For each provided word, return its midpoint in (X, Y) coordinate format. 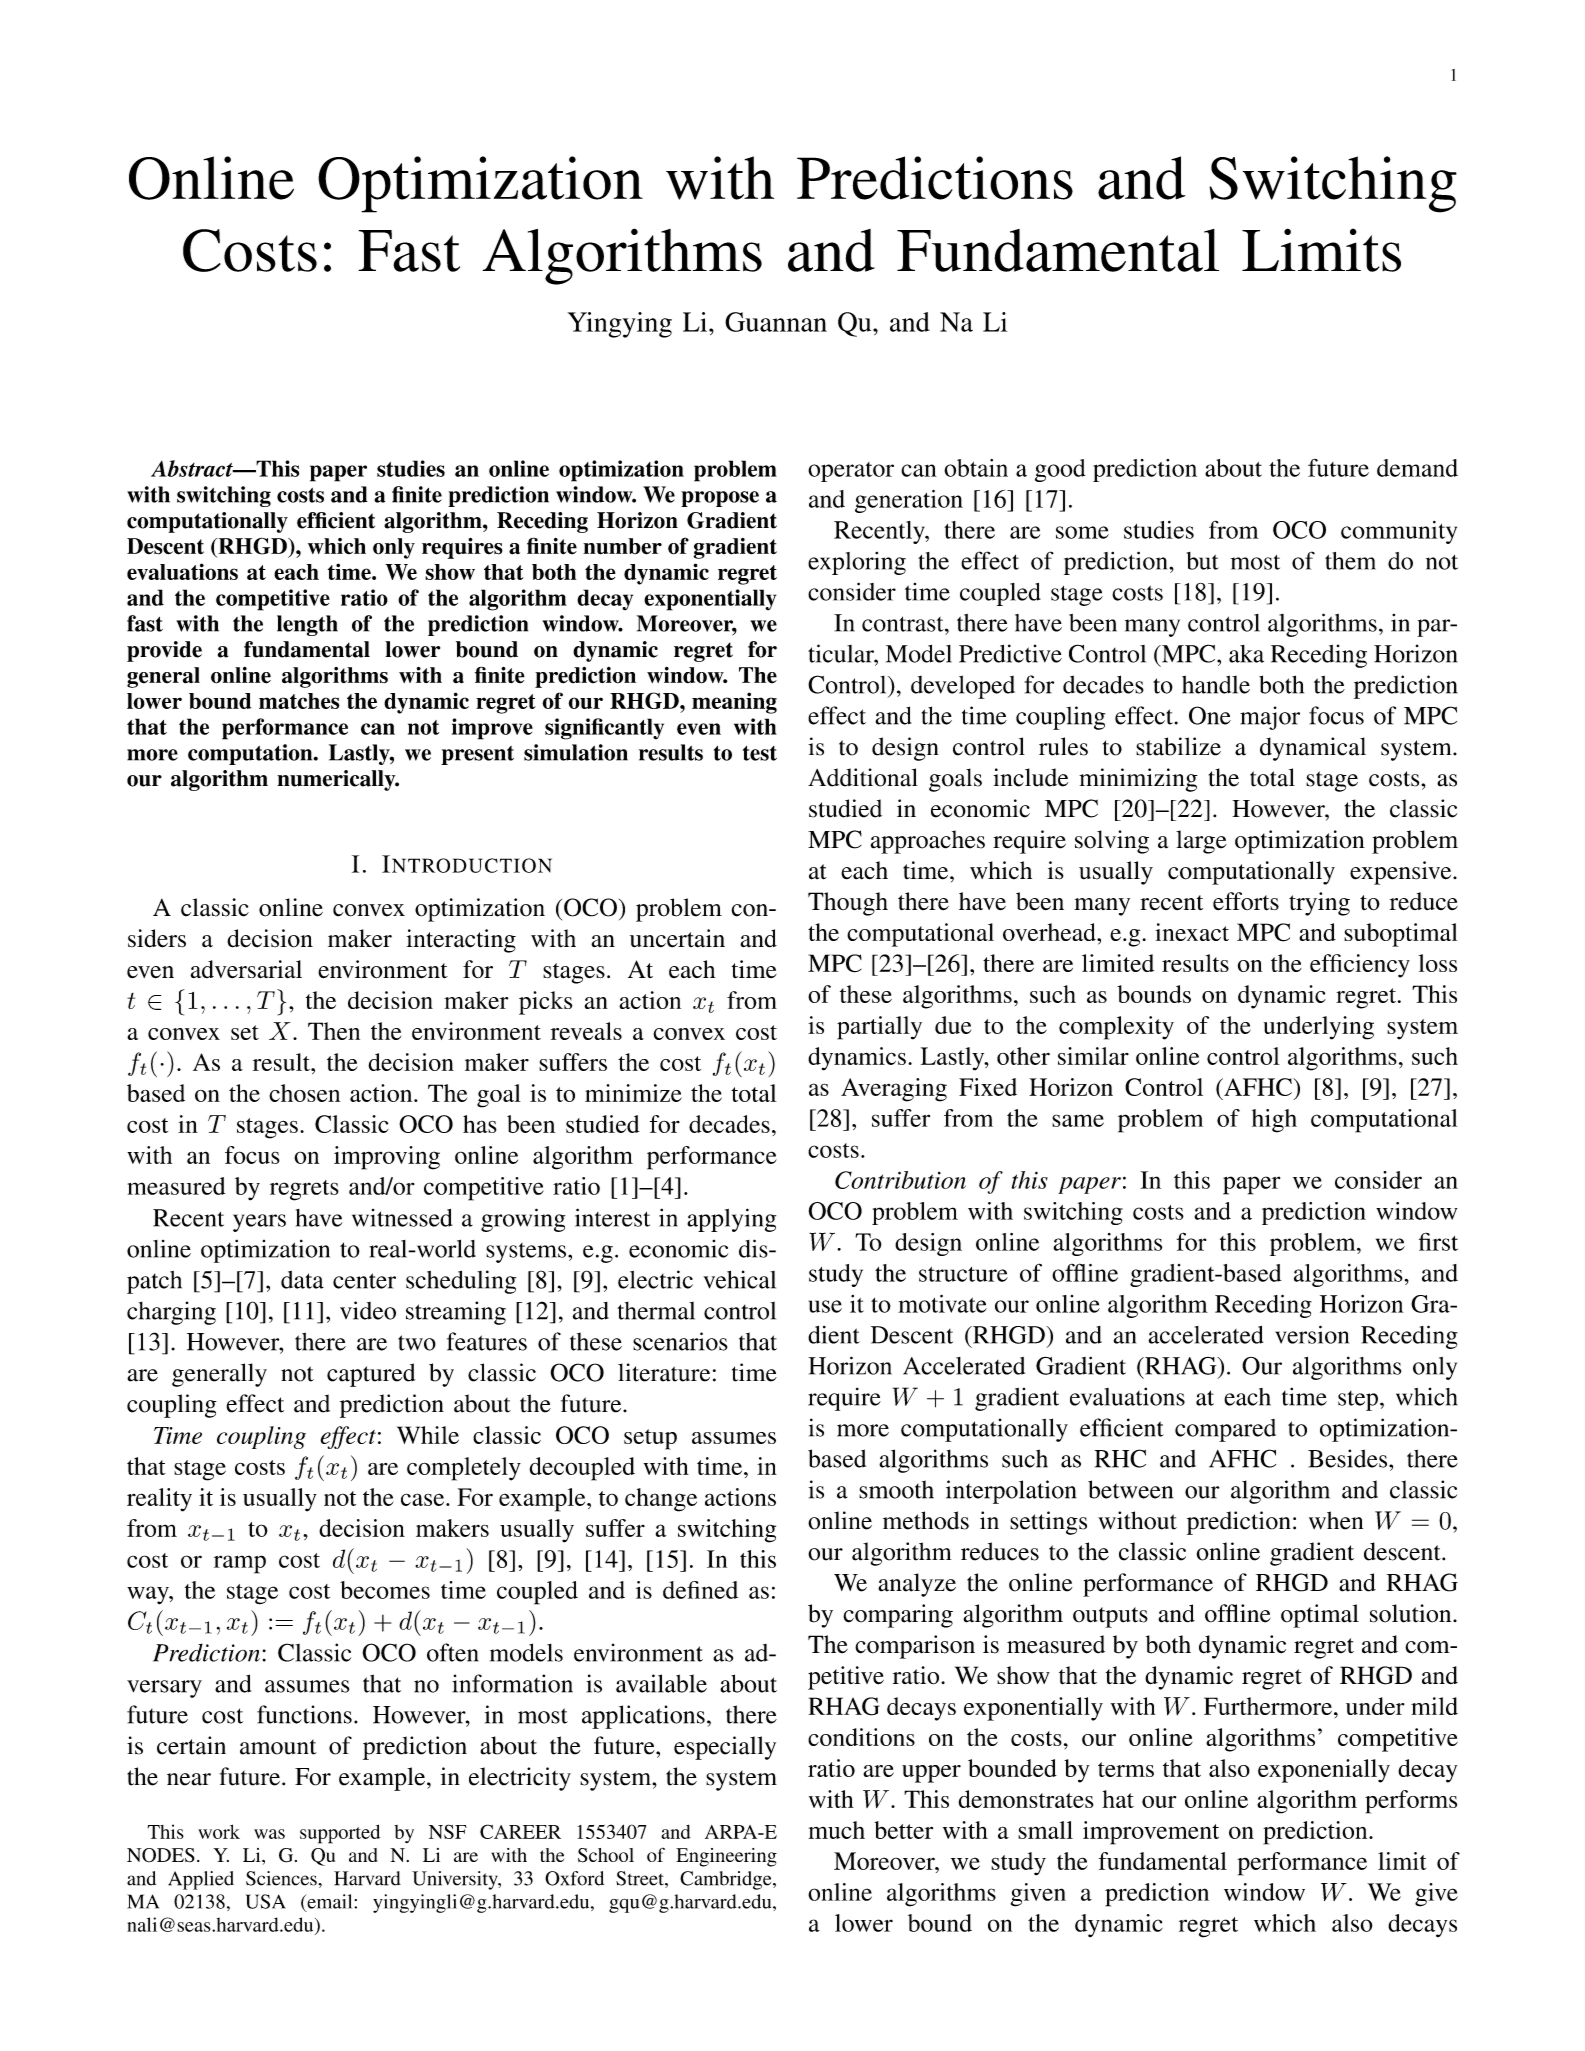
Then (334, 1031)
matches (299, 701)
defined (700, 1590)
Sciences (281, 1878)
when (1336, 1520)
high (1274, 1121)
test (760, 753)
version (1312, 1334)
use (825, 1306)
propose (720, 499)
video (368, 1310)
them (1350, 561)
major (1270, 718)
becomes (385, 1590)
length (307, 625)
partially (879, 1028)
